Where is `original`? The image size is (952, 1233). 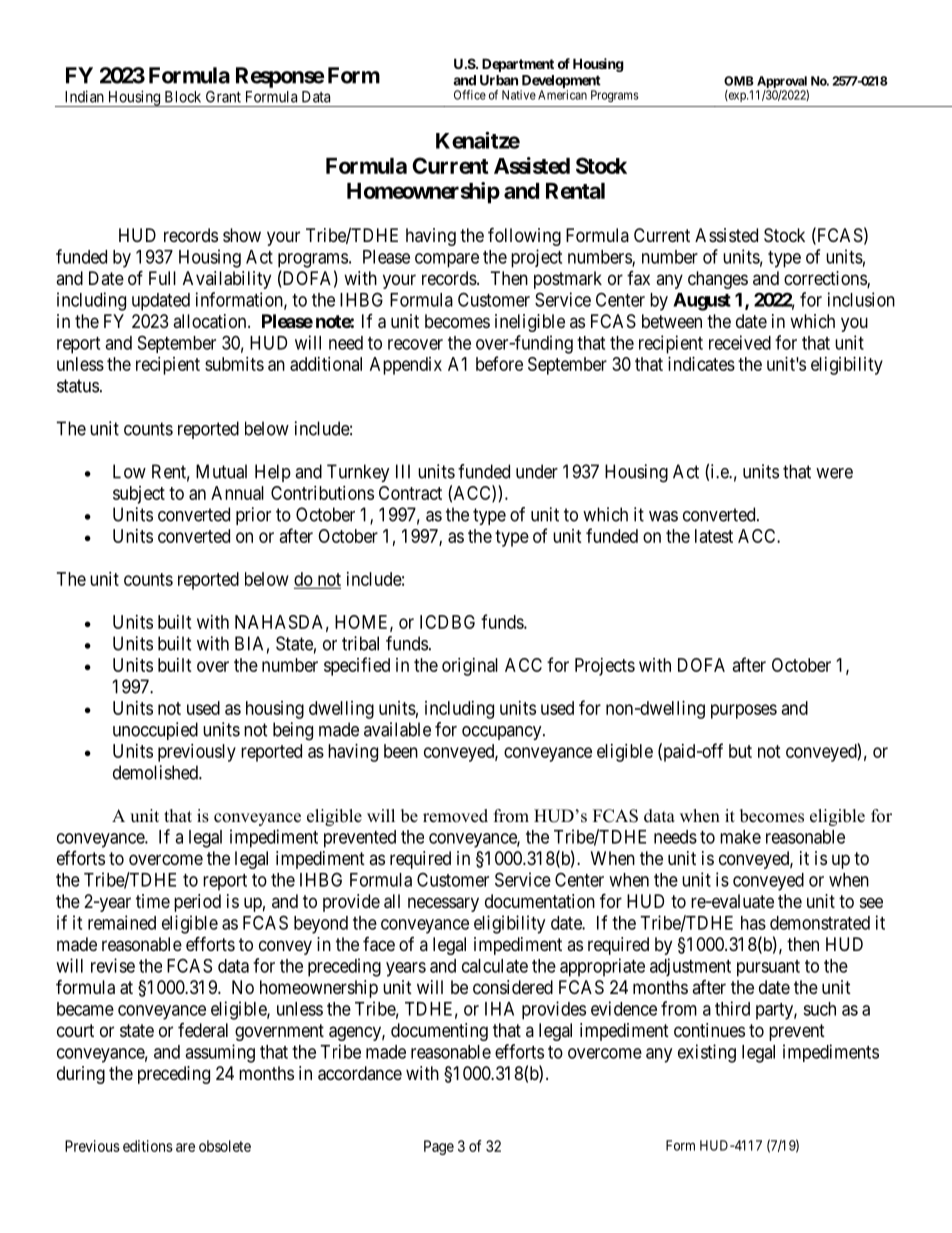
original is located at coordinates (470, 667).
